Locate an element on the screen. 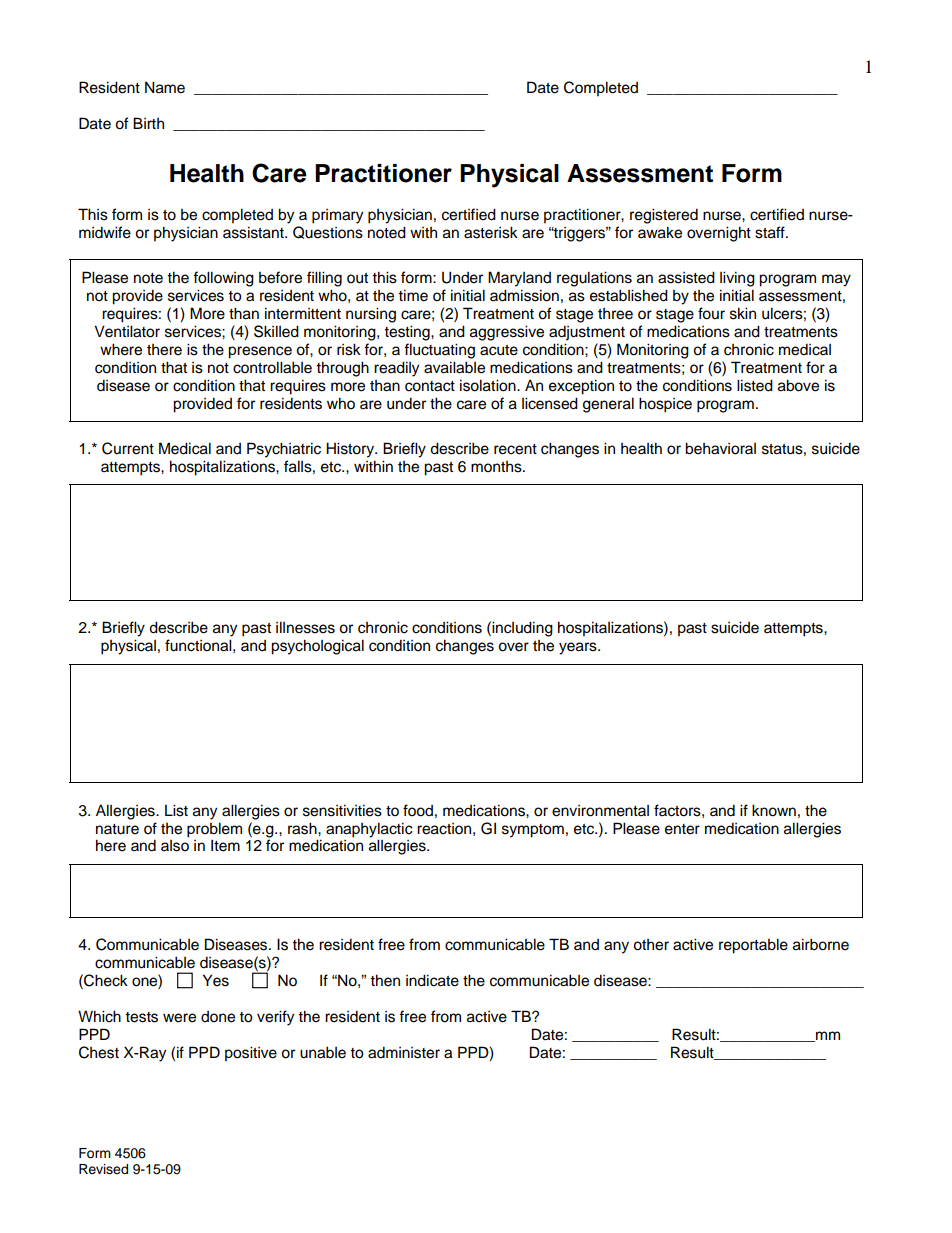  administer is located at coordinates (404, 1052).
